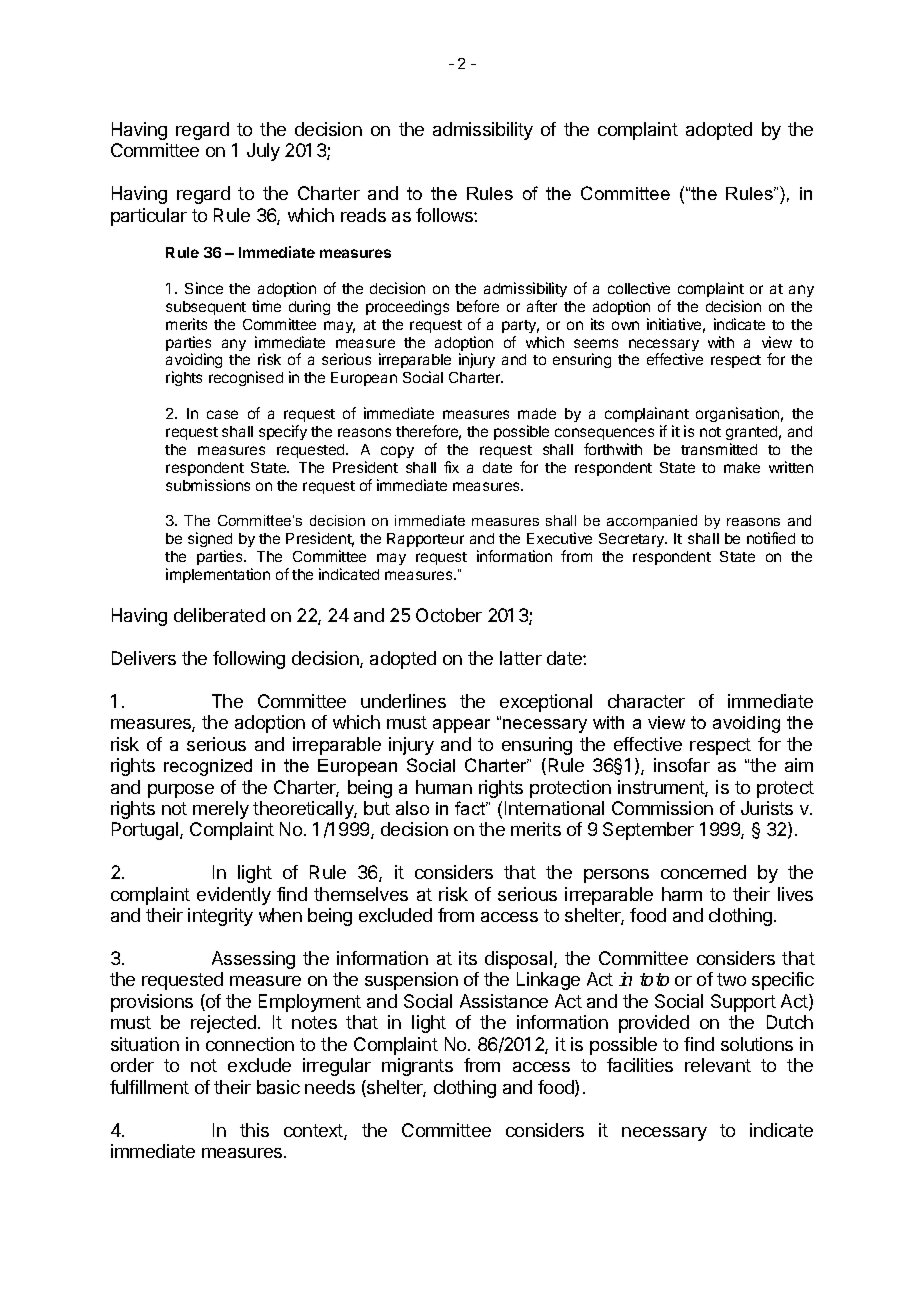  I want to click on character, so click(646, 701).
